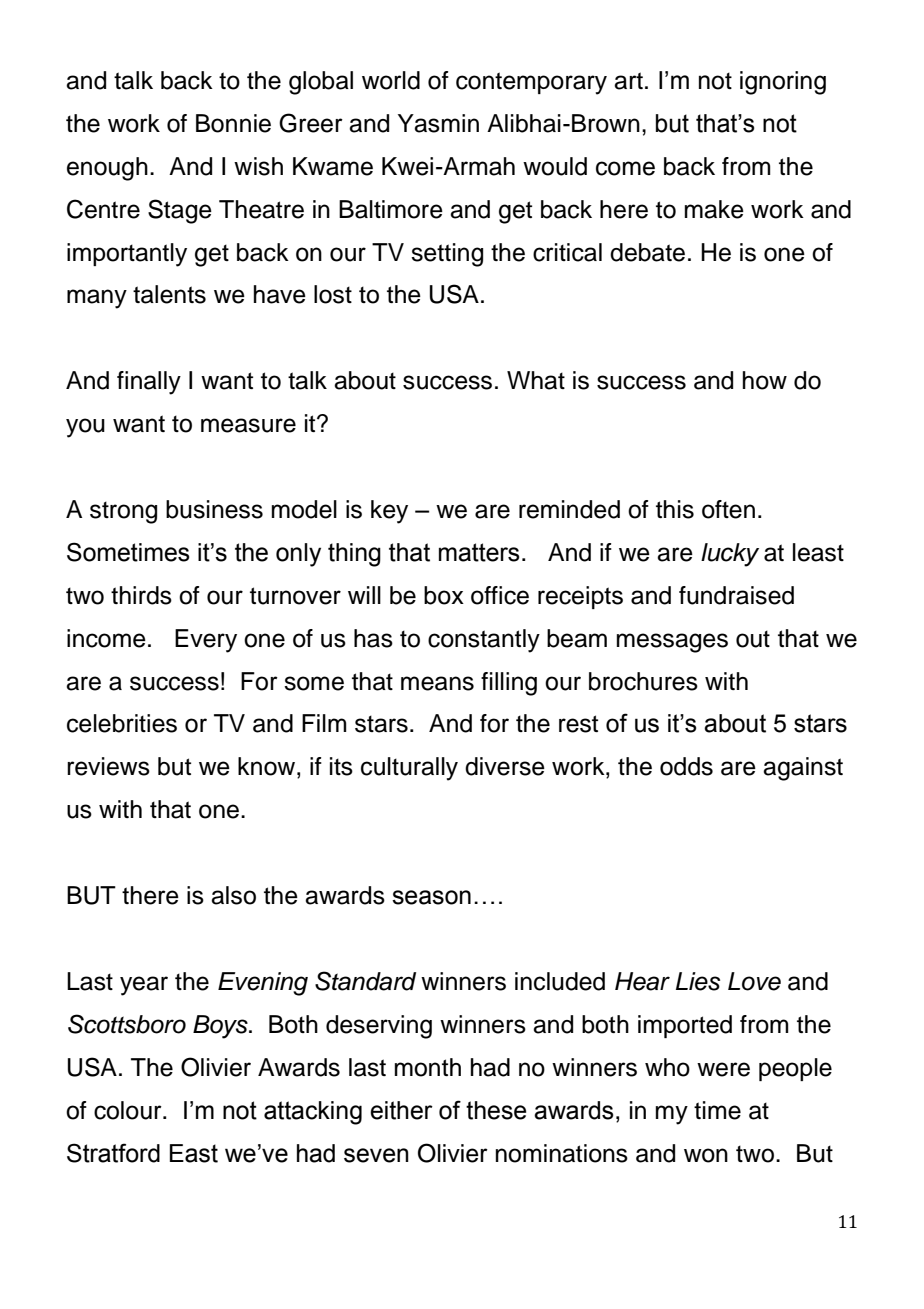 This screenshot has height=1309, width=924. What do you see at coordinates (438, 123) in the screenshot?
I see `Yasmin` at bounding box center [438, 123].
